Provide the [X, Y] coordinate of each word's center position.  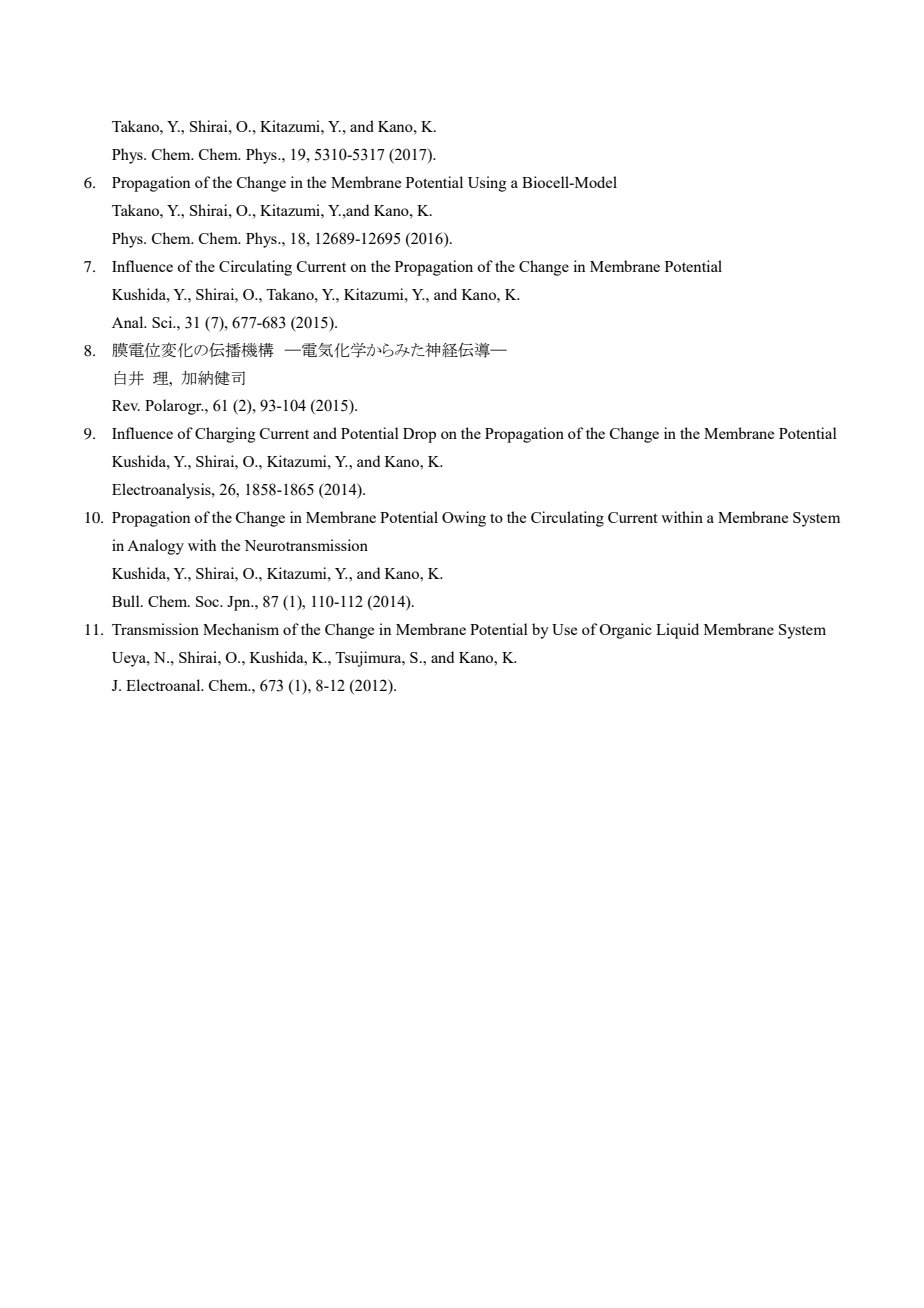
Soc [209, 601]
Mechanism [241, 629]
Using [487, 184]
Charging [225, 435]
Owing [464, 519]
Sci [163, 322]
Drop [419, 435]
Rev [126, 405]
